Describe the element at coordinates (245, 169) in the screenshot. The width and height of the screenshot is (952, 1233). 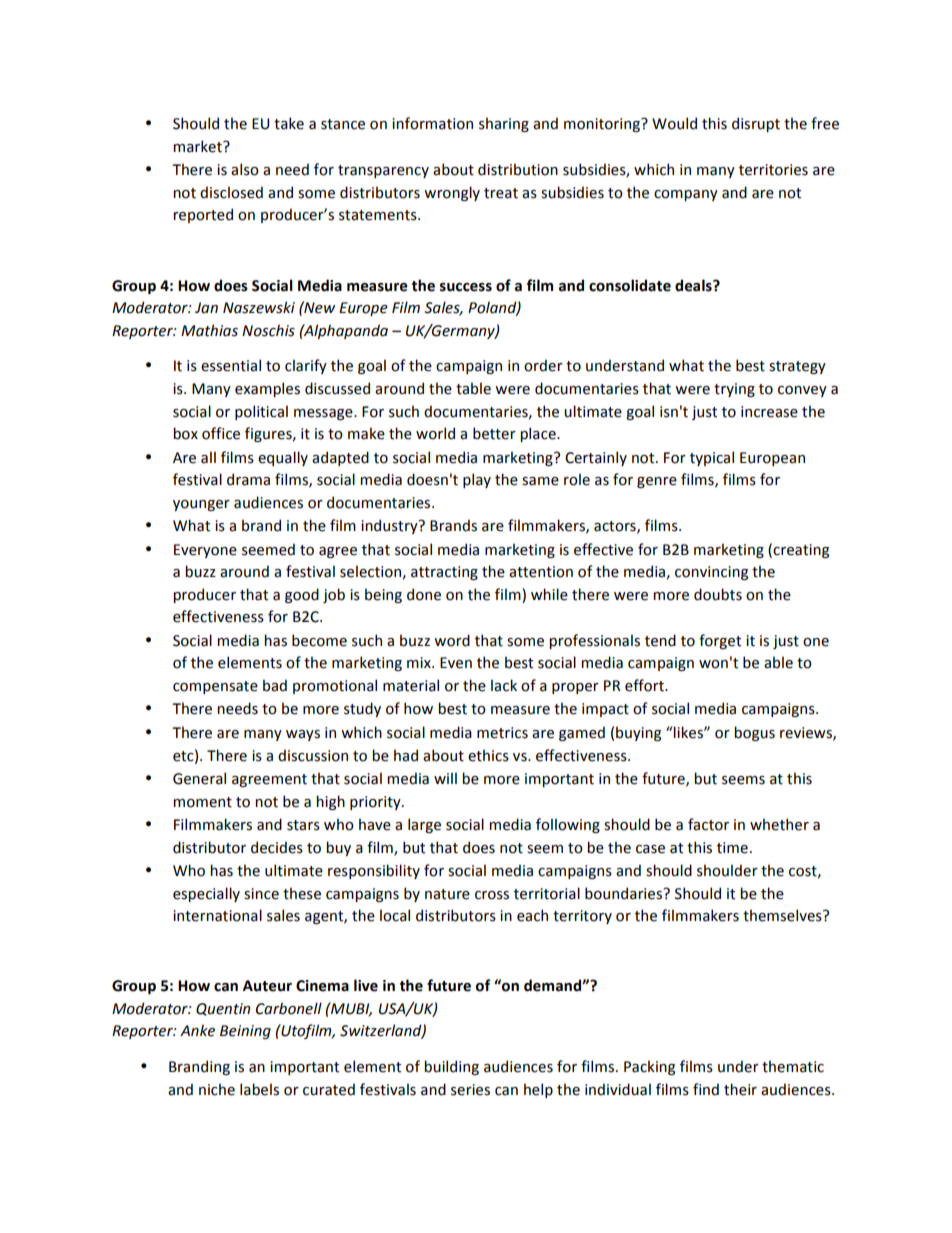
I see `also` at that location.
